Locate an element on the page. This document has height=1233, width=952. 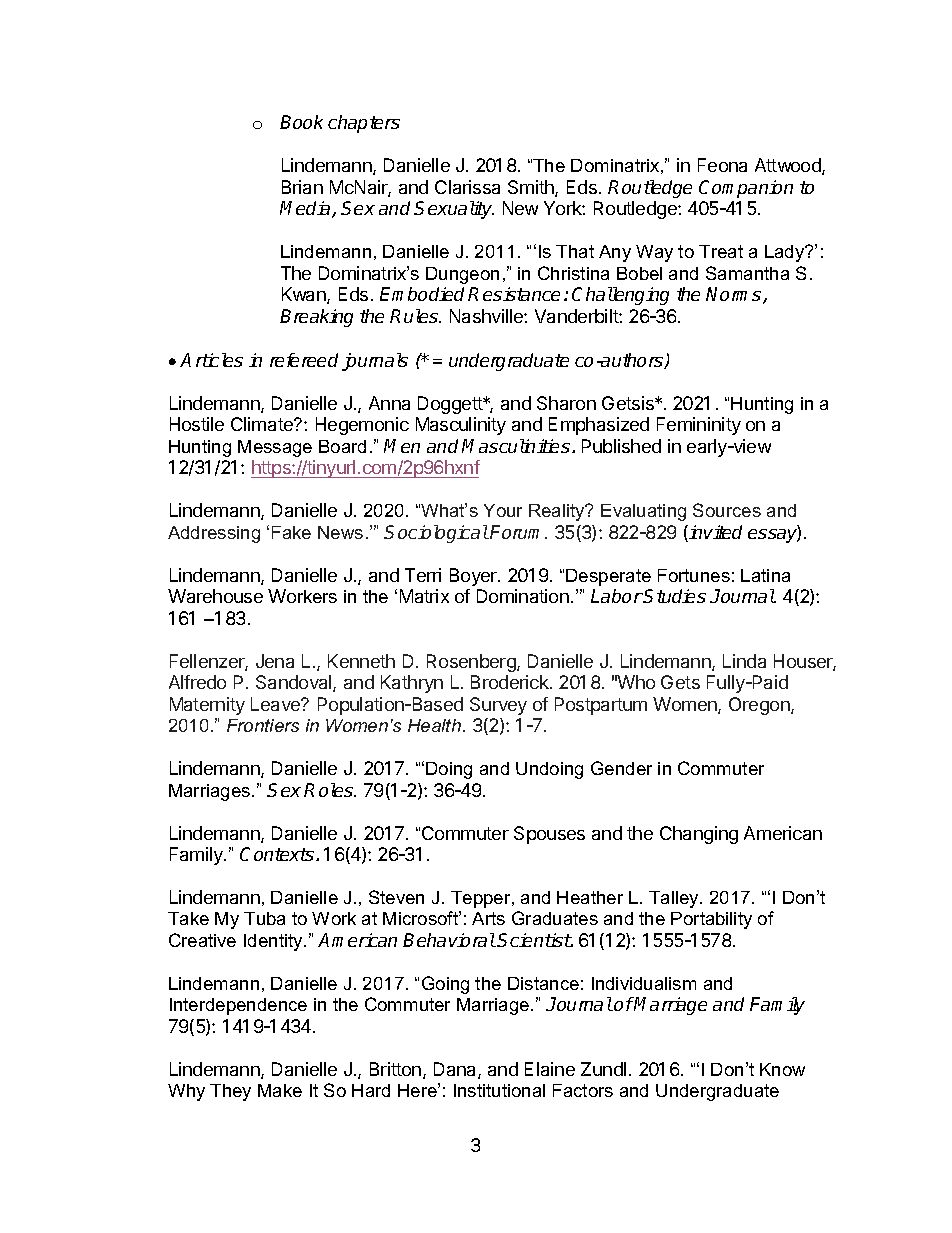
Dana is located at coordinates (456, 1070).
